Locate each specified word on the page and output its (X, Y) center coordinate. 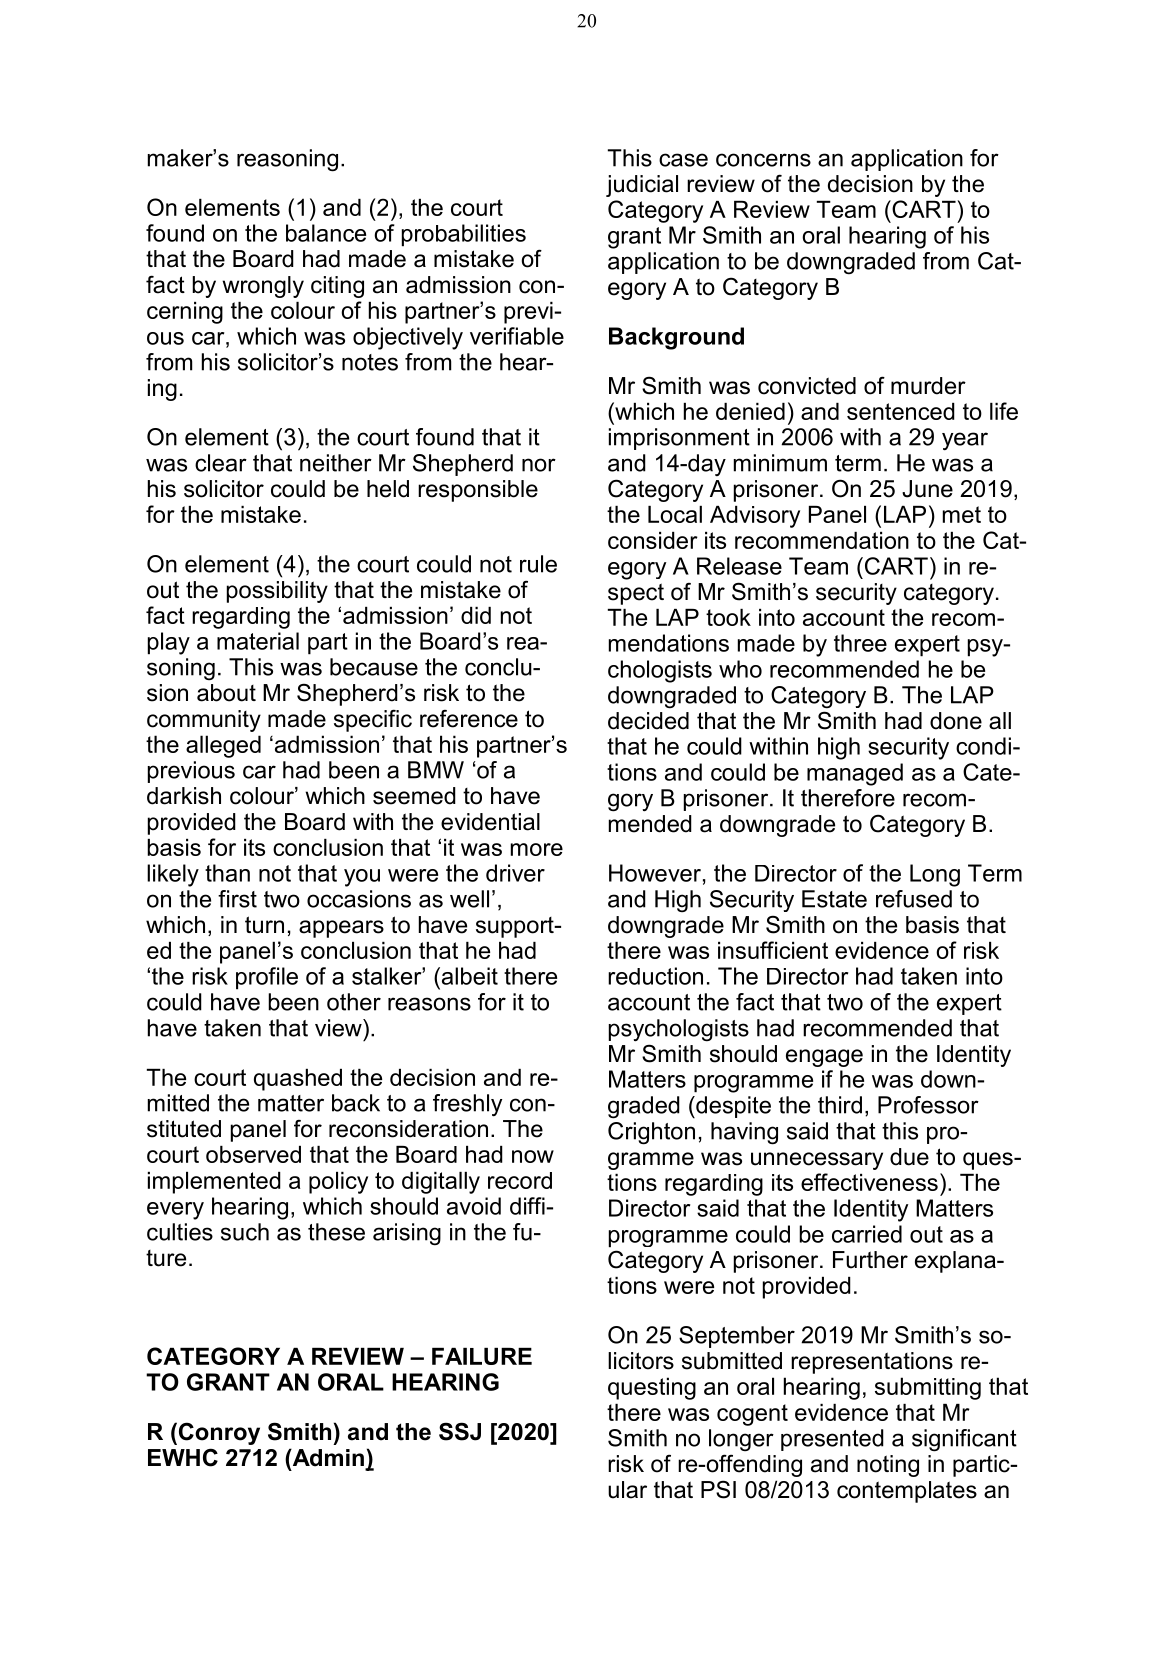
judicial (642, 186)
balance (326, 233)
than (227, 873)
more (537, 849)
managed (855, 774)
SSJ (460, 1431)
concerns (763, 160)
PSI (718, 1489)
